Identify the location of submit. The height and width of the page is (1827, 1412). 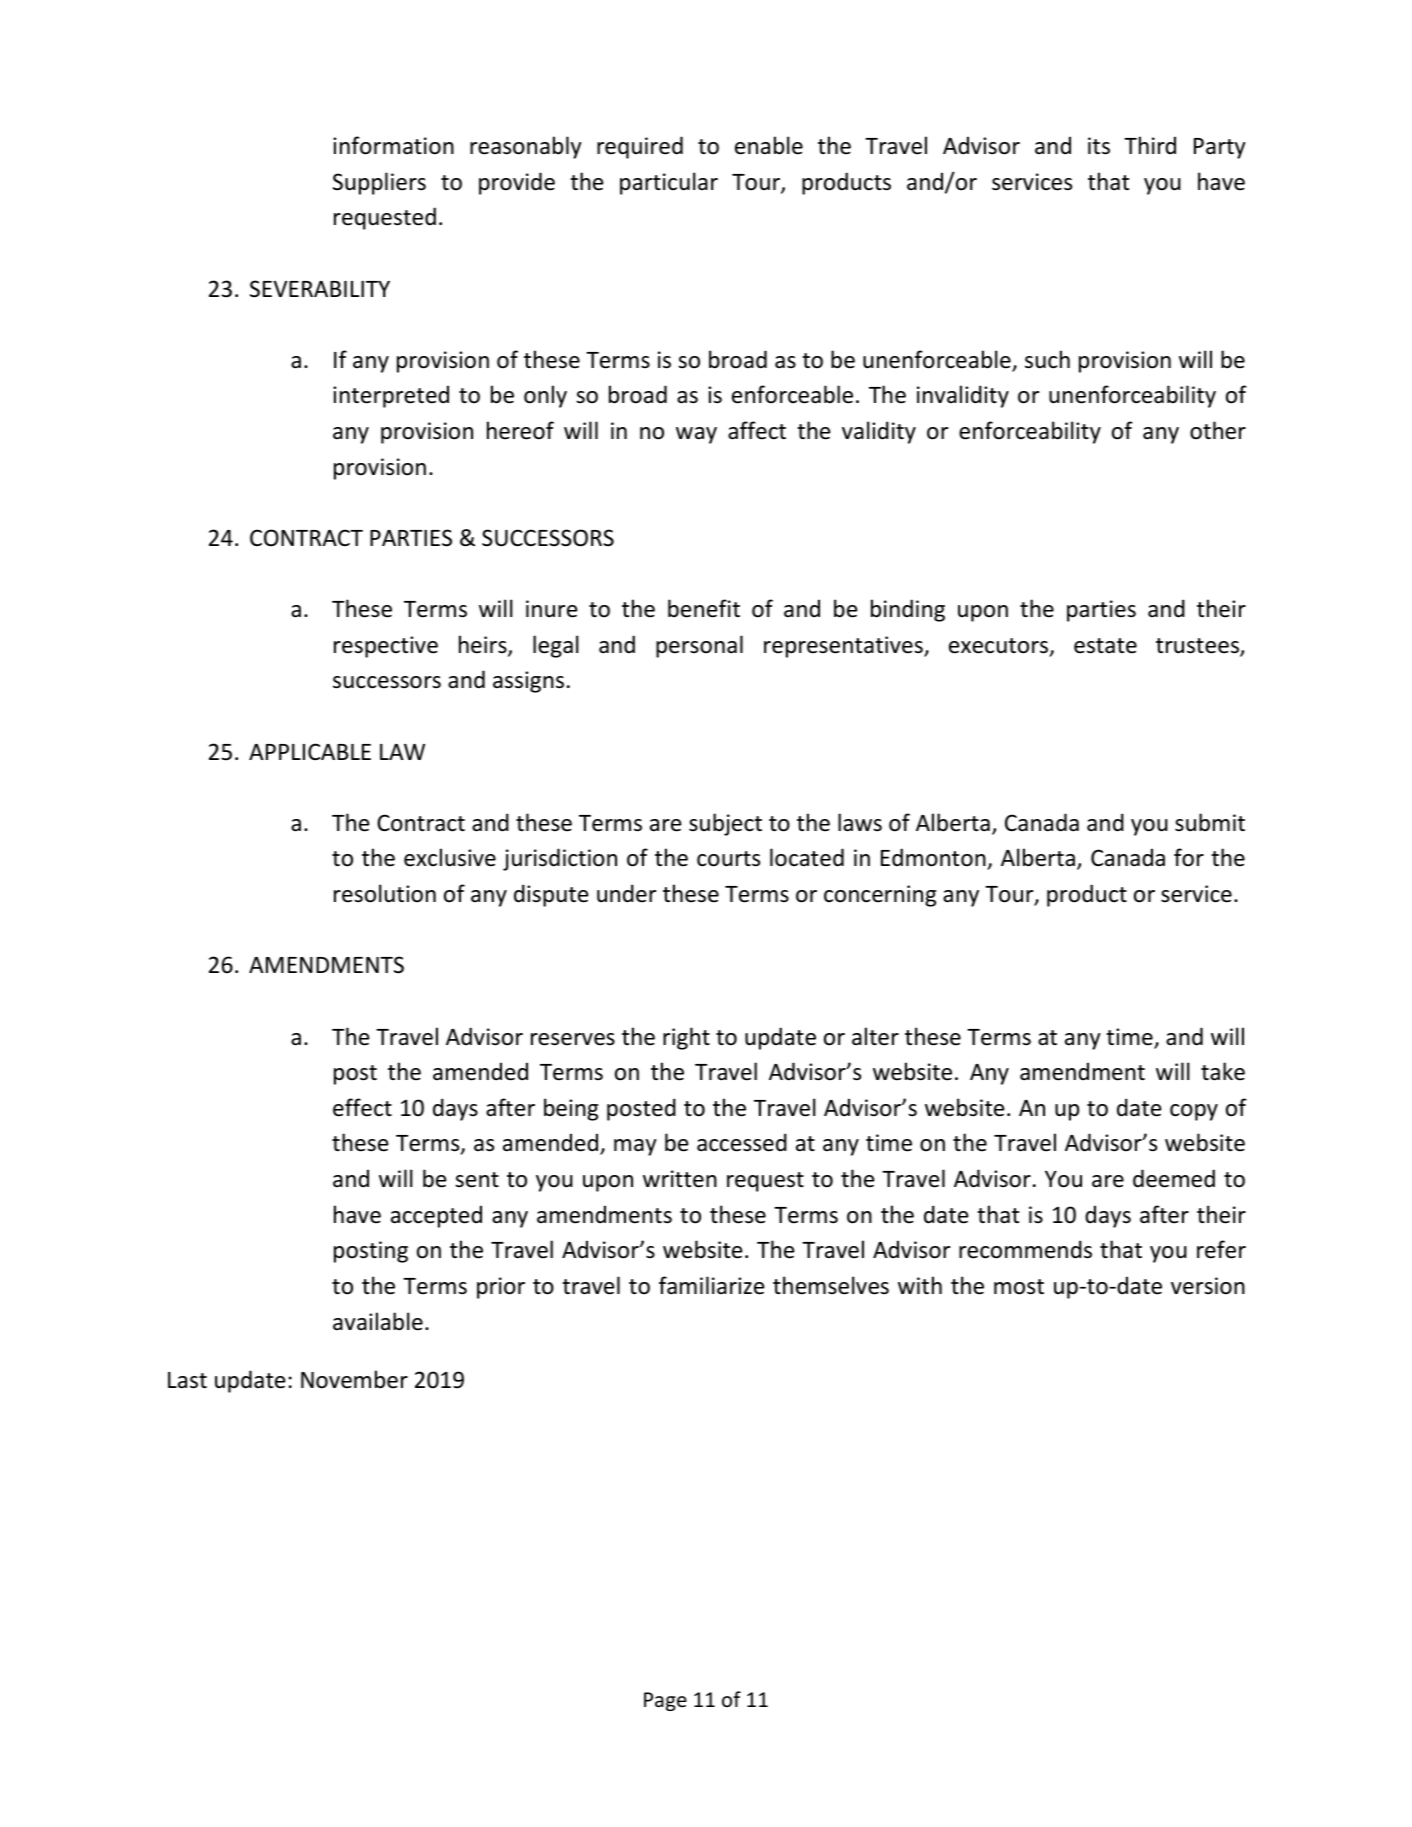
(1210, 822).
